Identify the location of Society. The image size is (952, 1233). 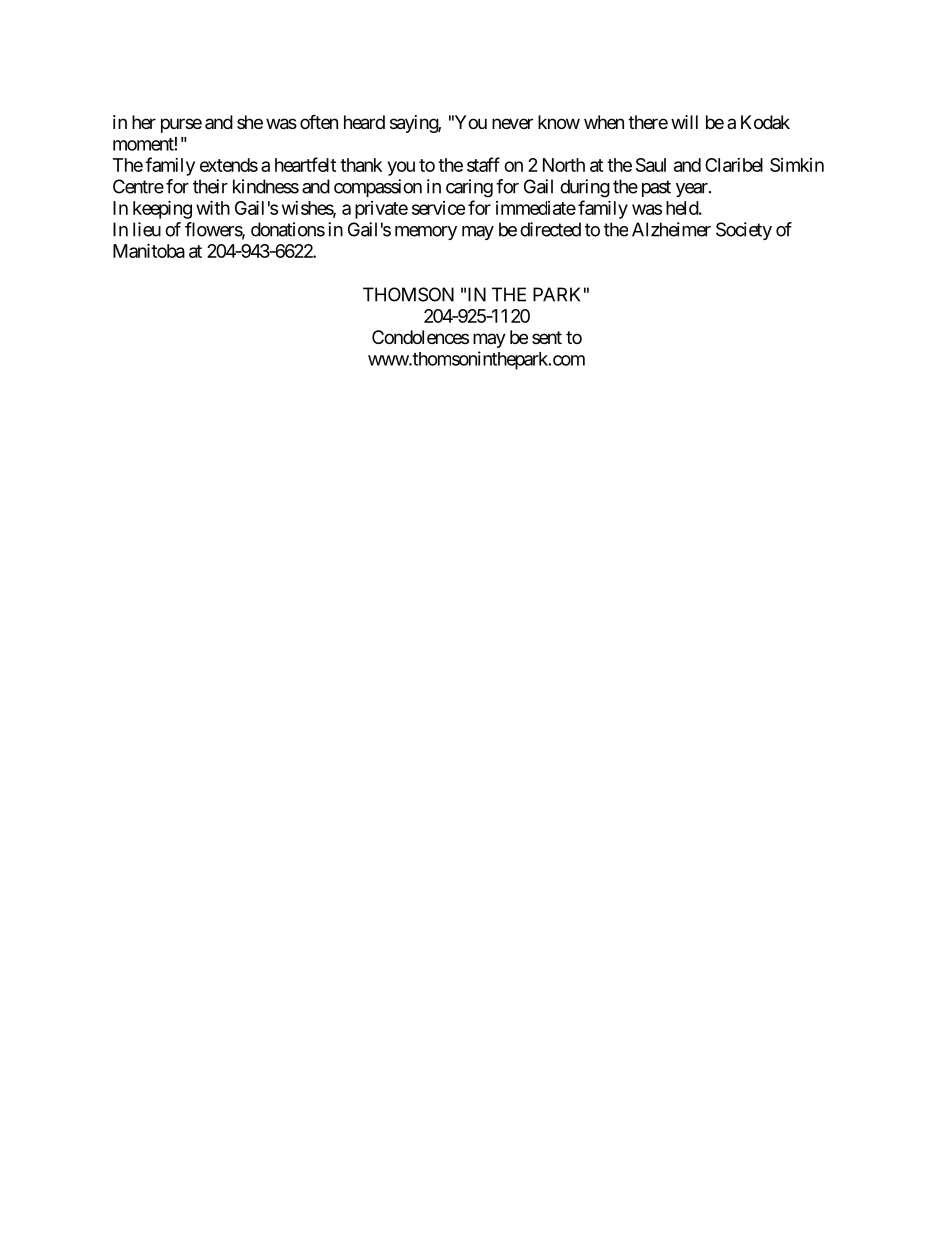
(744, 231).
